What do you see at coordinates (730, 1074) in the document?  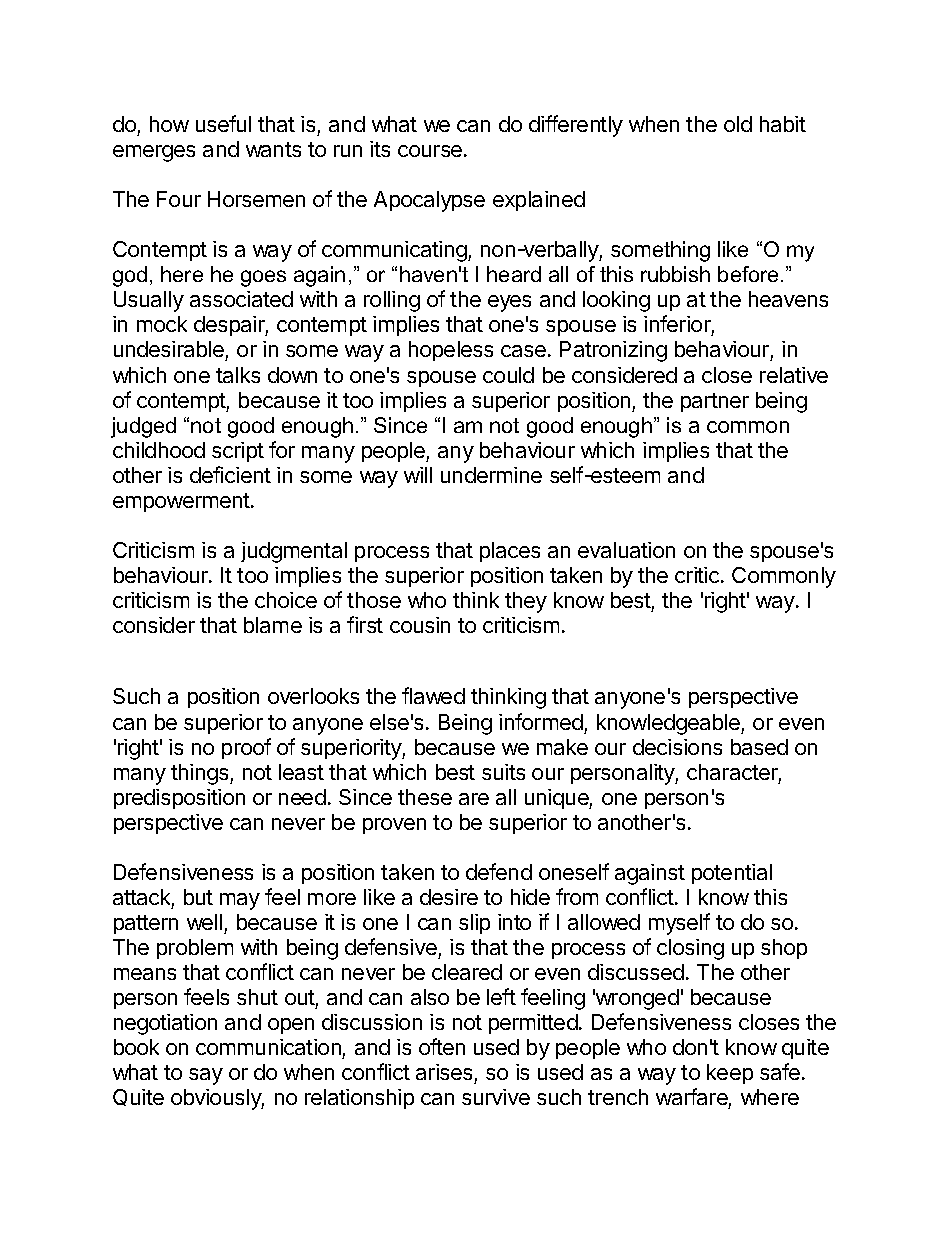 I see `keep` at bounding box center [730, 1074].
